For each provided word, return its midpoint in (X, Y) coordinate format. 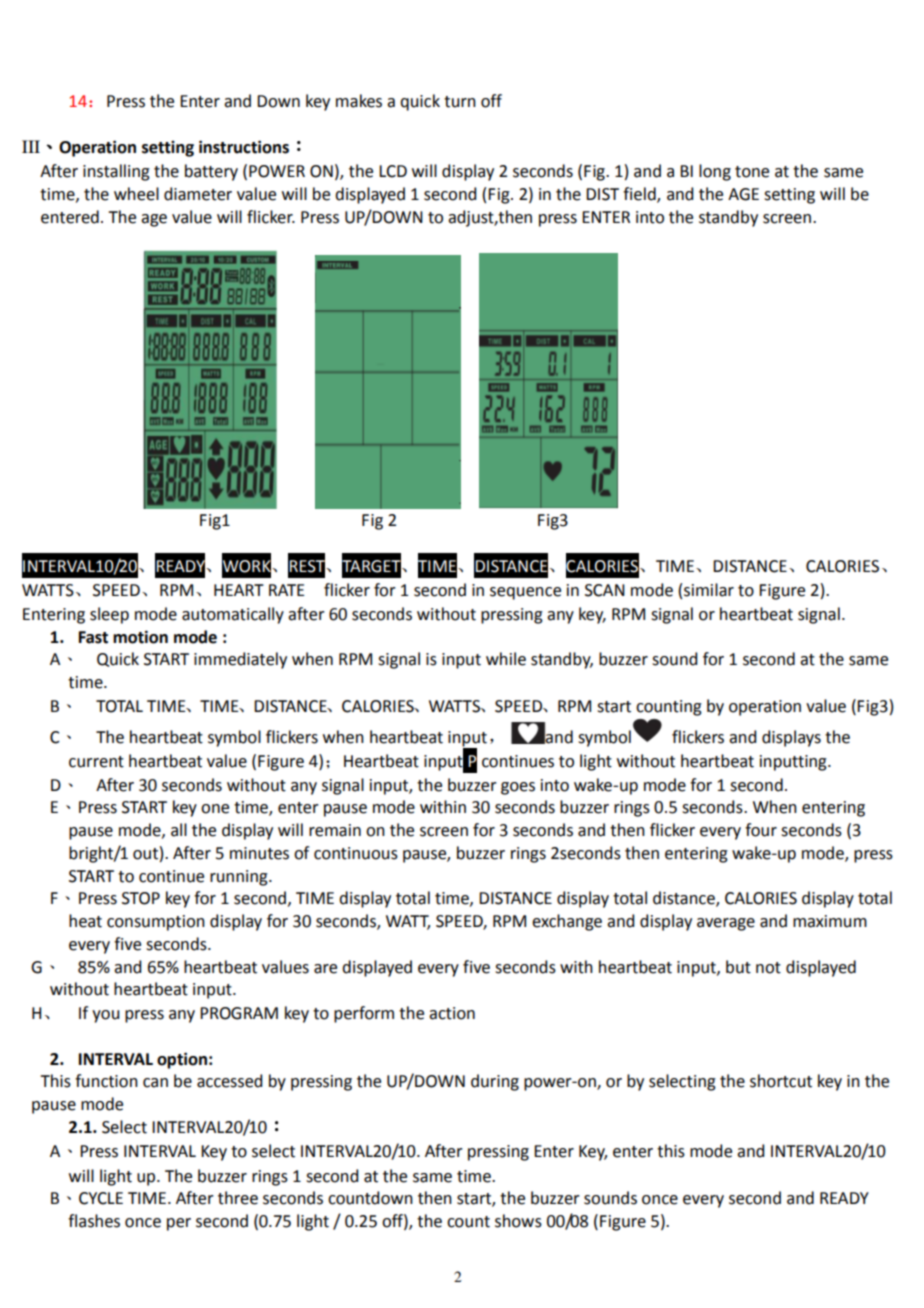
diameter (198, 194)
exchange (567, 922)
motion (140, 637)
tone (752, 172)
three (238, 1198)
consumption (156, 923)
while (506, 659)
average (726, 924)
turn (460, 102)
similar (709, 590)
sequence (525, 593)
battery (211, 172)
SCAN (605, 590)
